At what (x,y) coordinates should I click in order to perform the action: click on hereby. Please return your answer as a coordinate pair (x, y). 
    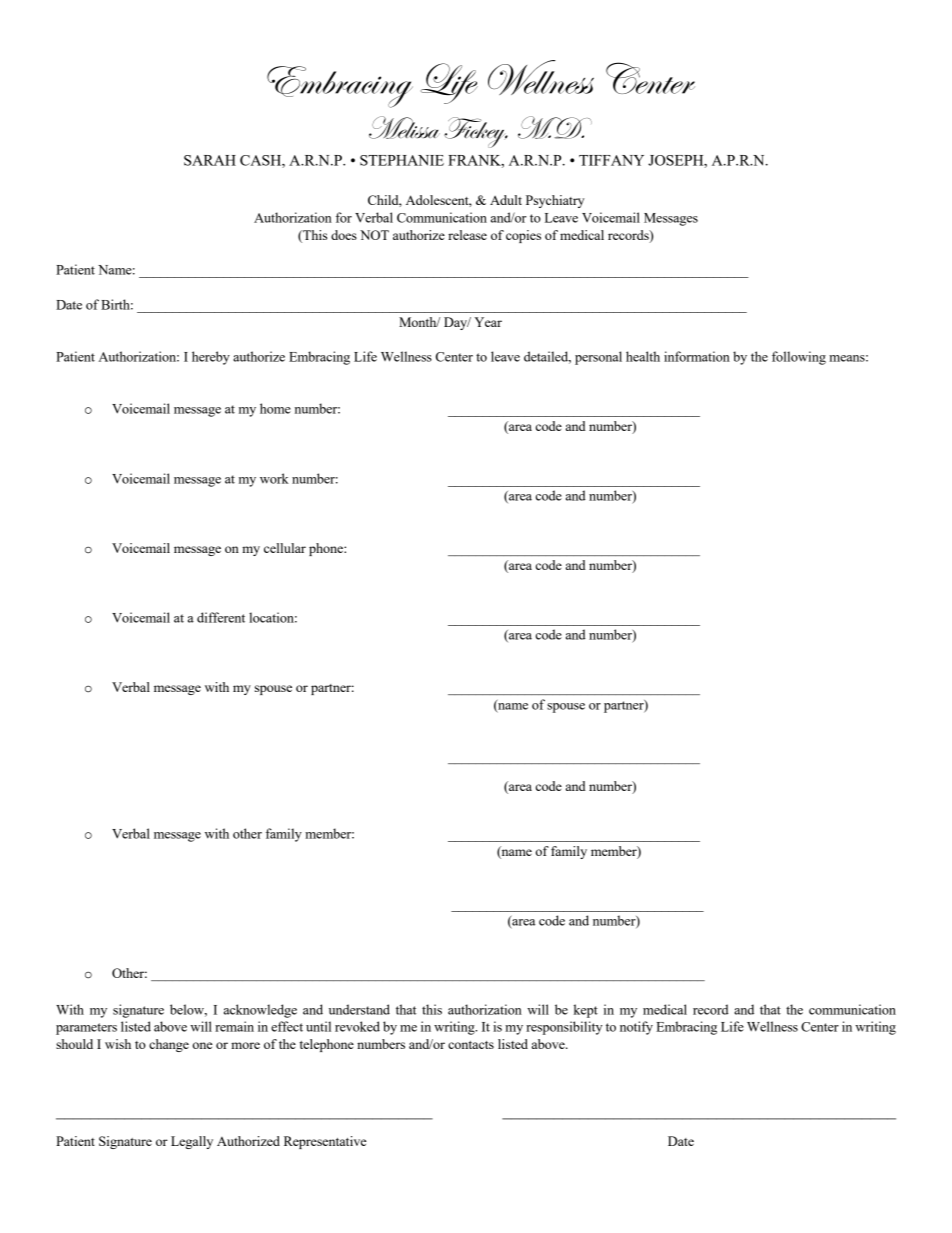
    Looking at the image, I should click on (211, 358).
